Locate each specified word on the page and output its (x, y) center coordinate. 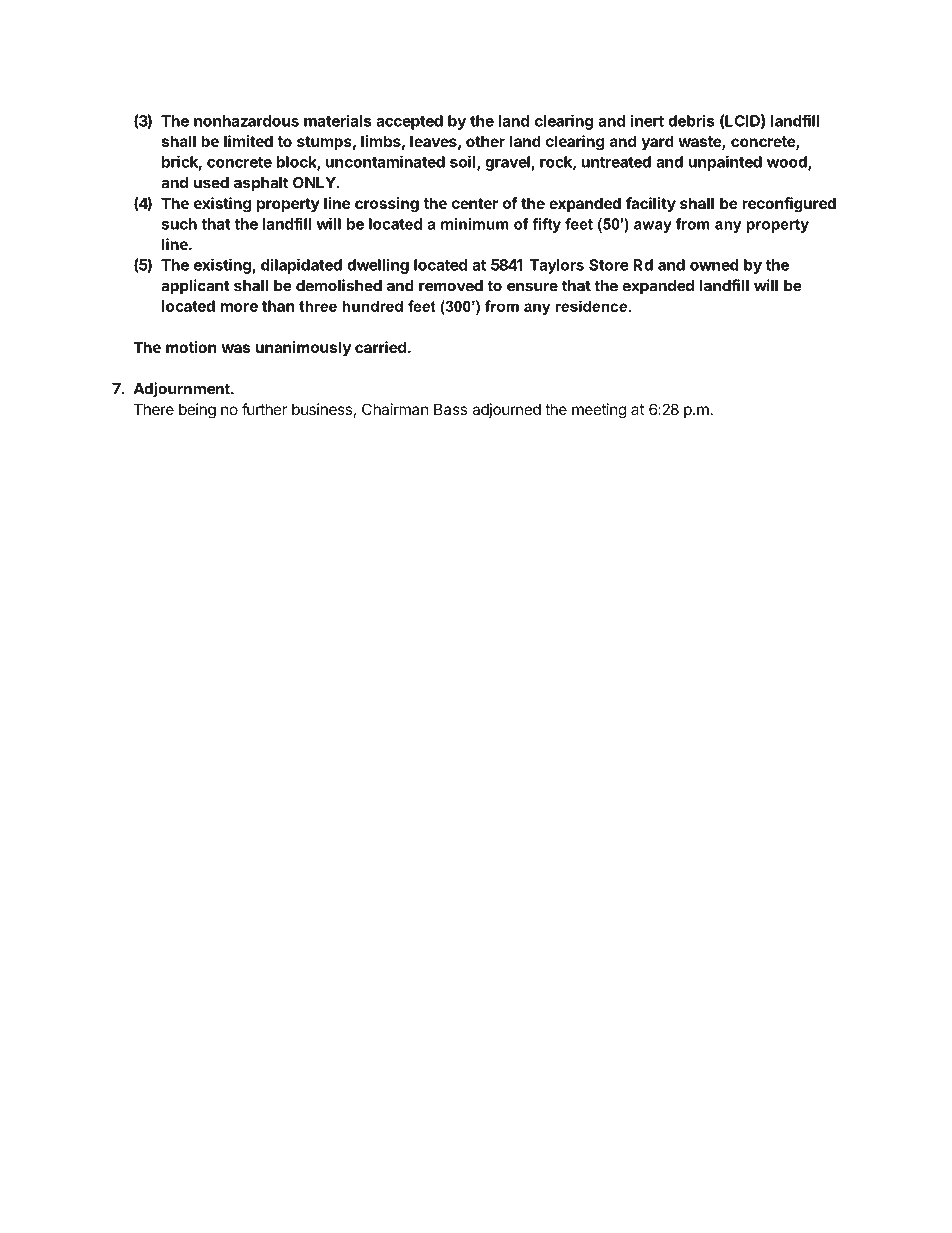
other (485, 141)
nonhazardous (246, 121)
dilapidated (301, 266)
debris (691, 120)
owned (714, 265)
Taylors (557, 266)
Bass (450, 409)
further (264, 409)
